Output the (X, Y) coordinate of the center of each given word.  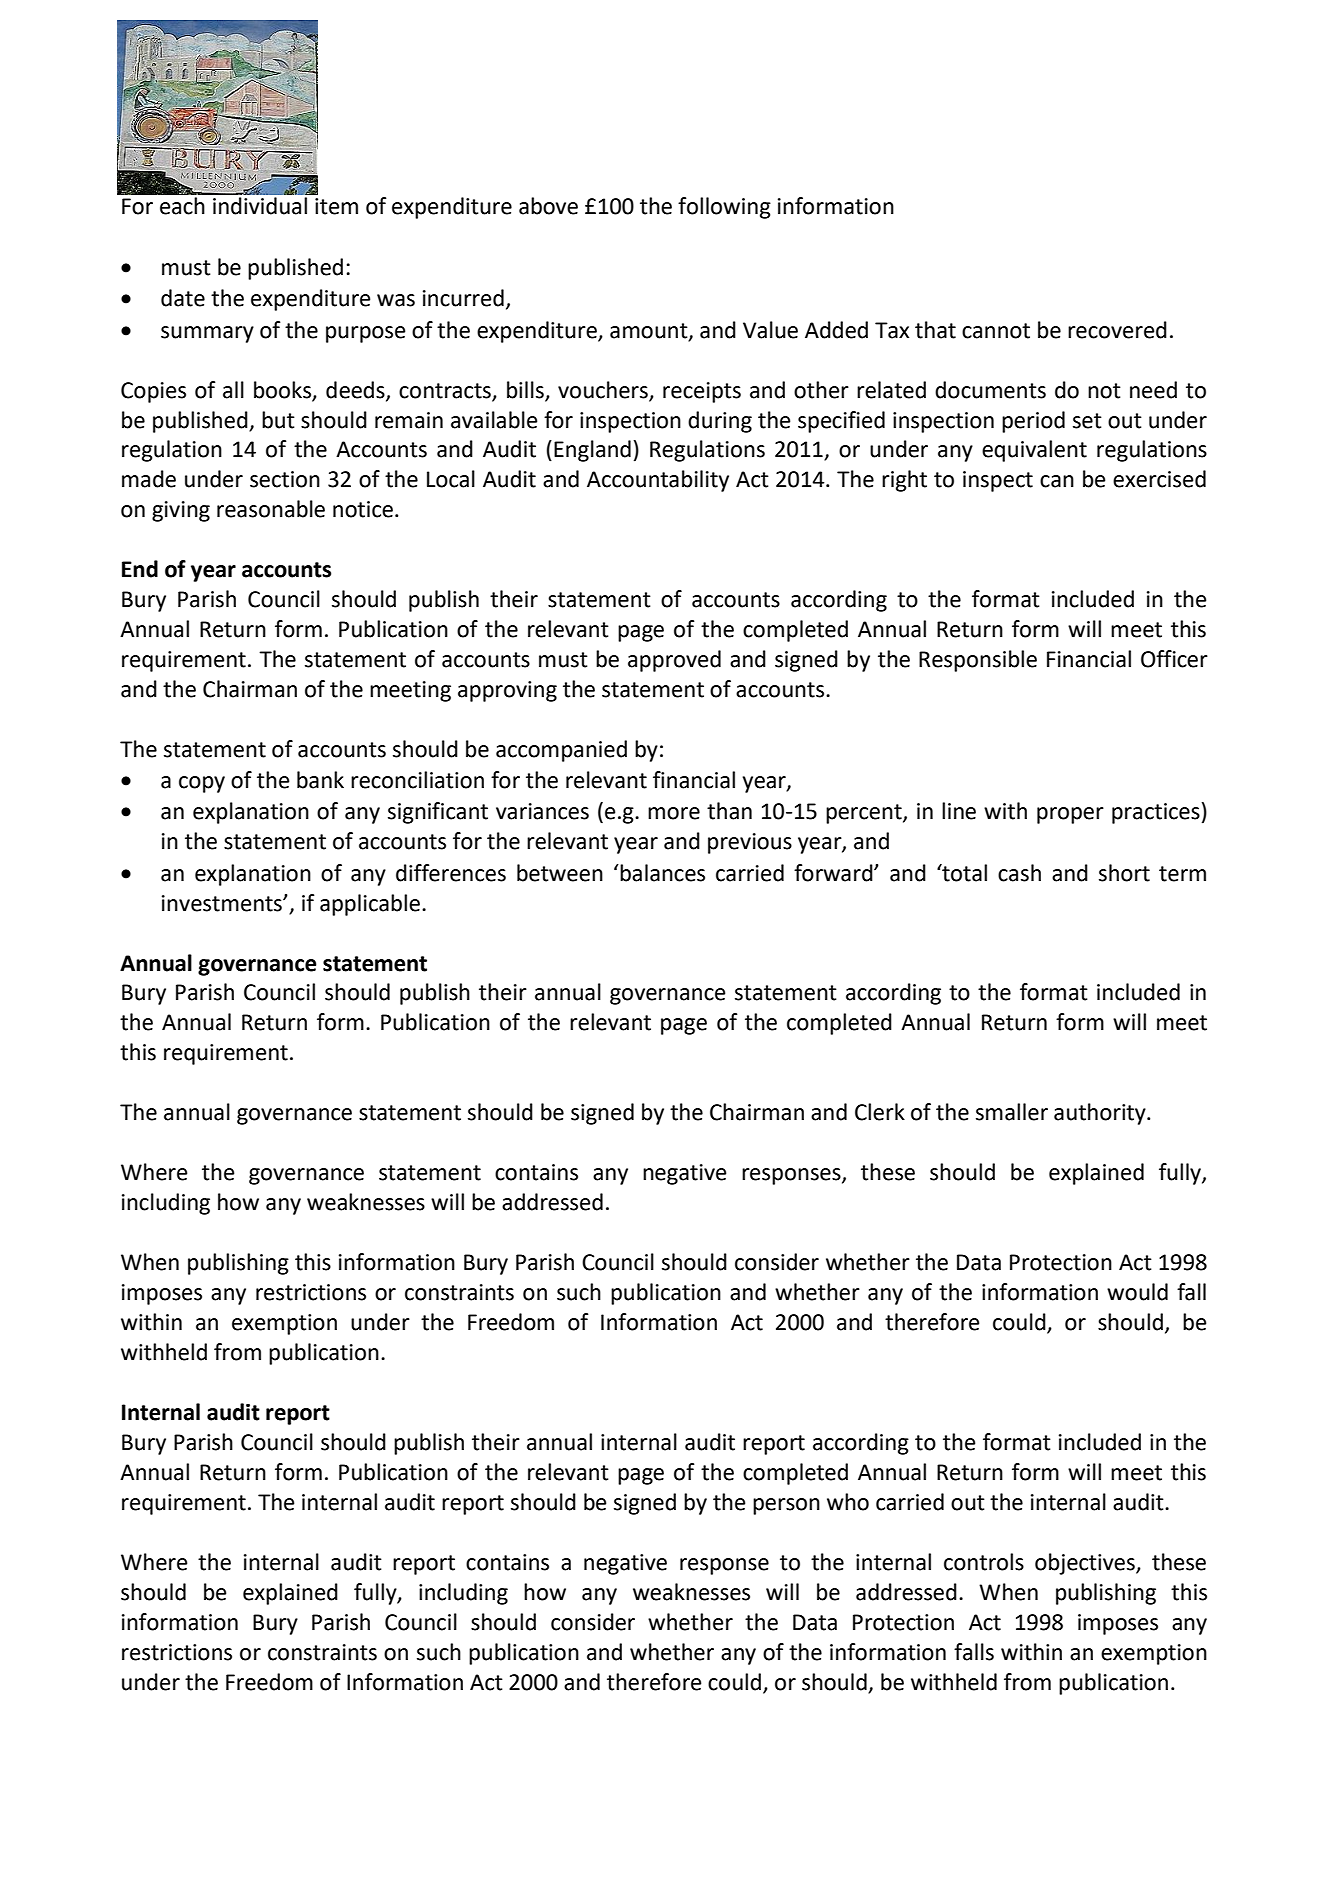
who (848, 1502)
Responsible (978, 661)
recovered (1117, 330)
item (336, 206)
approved (674, 661)
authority (1101, 1114)
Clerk (880, 1112)
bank (320, 780)
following (724, 208)
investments (223, 903)
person (786, 1506)
